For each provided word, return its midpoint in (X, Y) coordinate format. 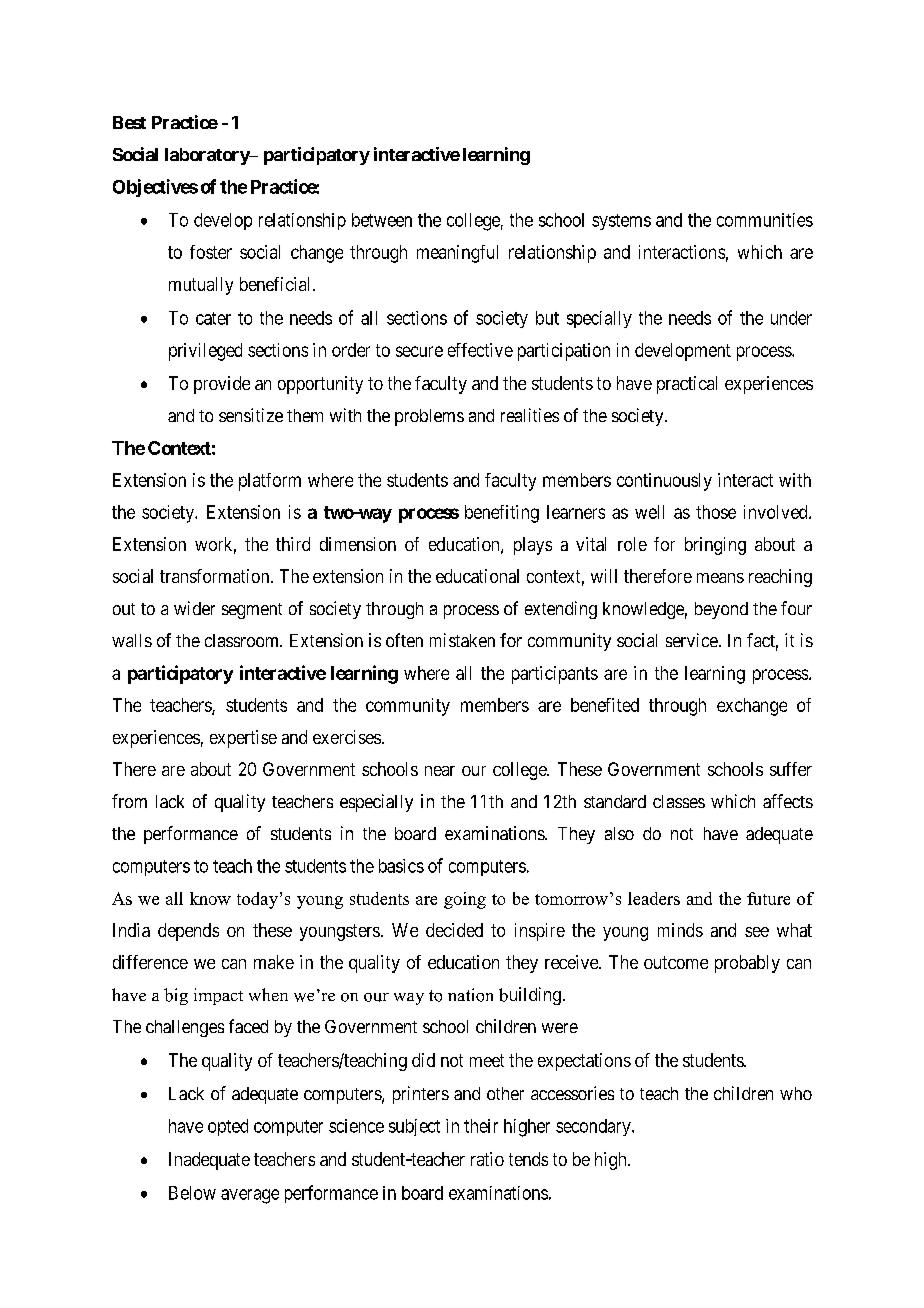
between (382, 220)
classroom (243, 640)
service (692, 640)
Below (192, 1193)
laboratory (208, 156)
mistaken (462, 640)
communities (765, 220)
